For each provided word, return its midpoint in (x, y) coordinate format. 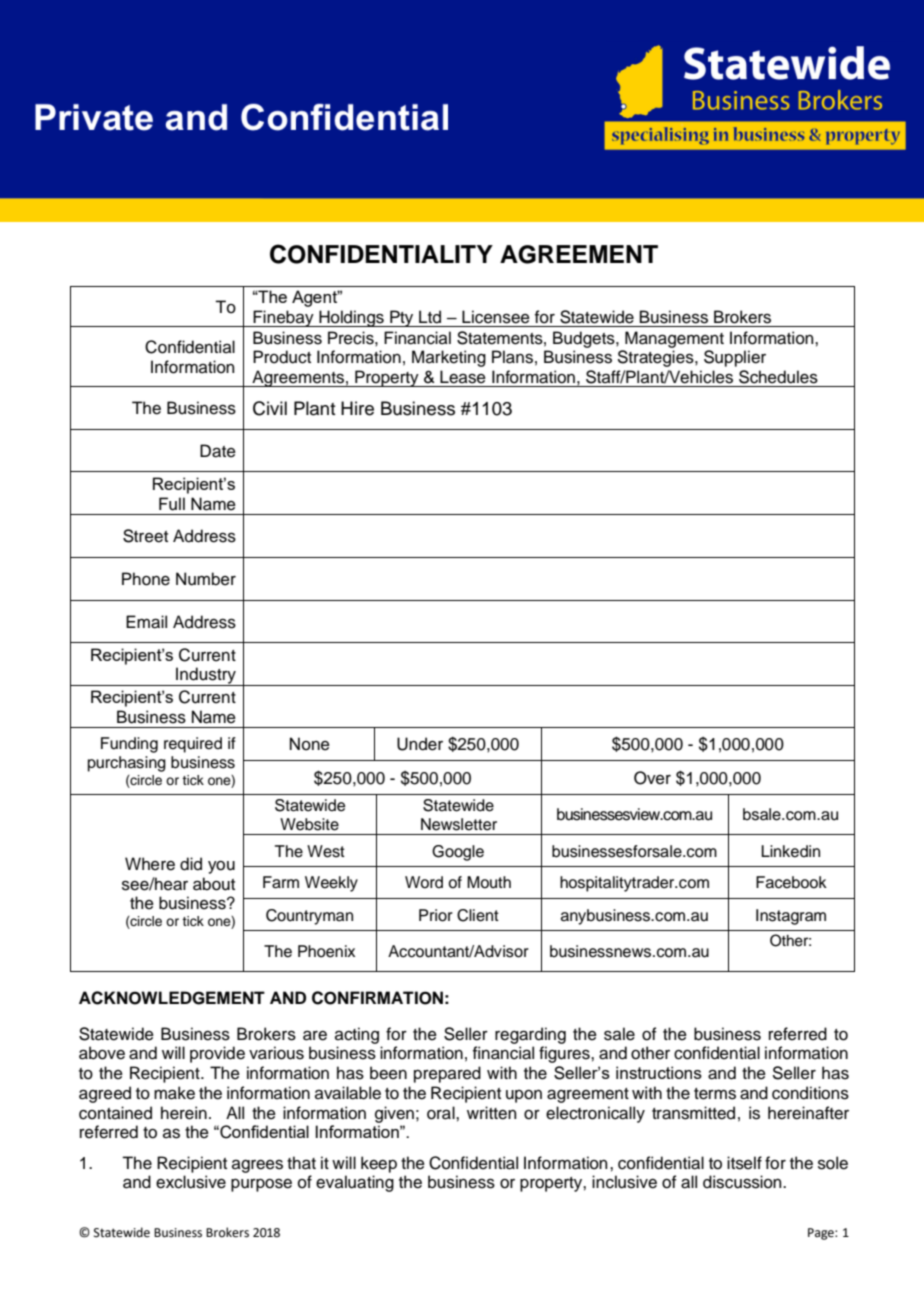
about (214, 884)
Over (652, 778)
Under (420, 744)
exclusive (191, 1182)
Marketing (449, 358)
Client (478, 915)
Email (146, 622)
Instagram (791, 917)
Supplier (735, 358)
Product (282, 357)
